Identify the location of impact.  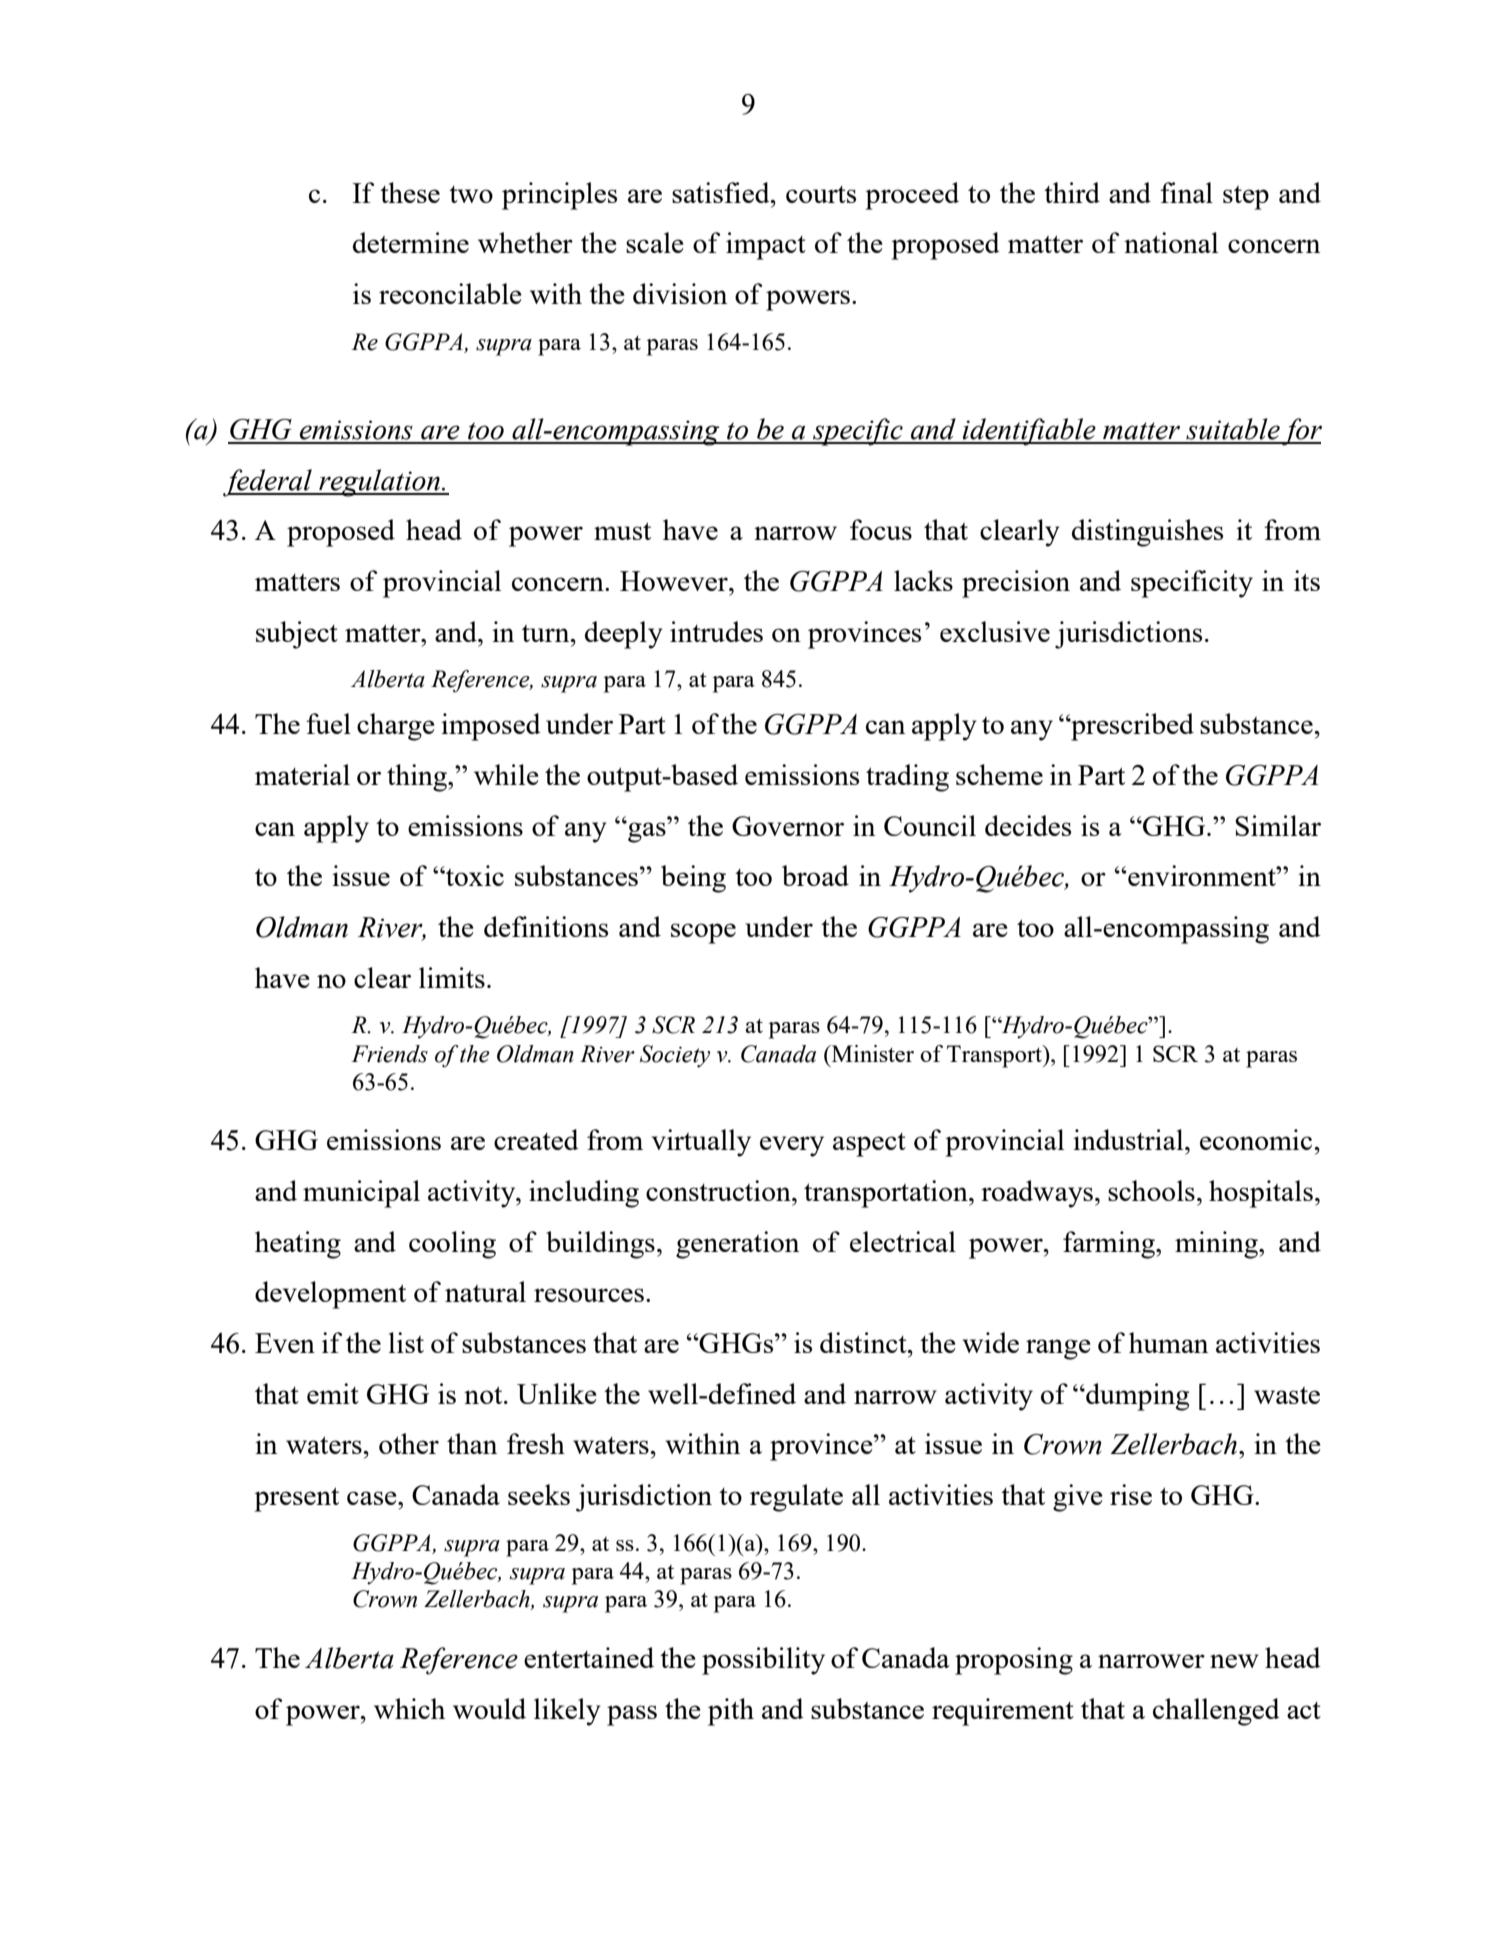
(766, 246).
